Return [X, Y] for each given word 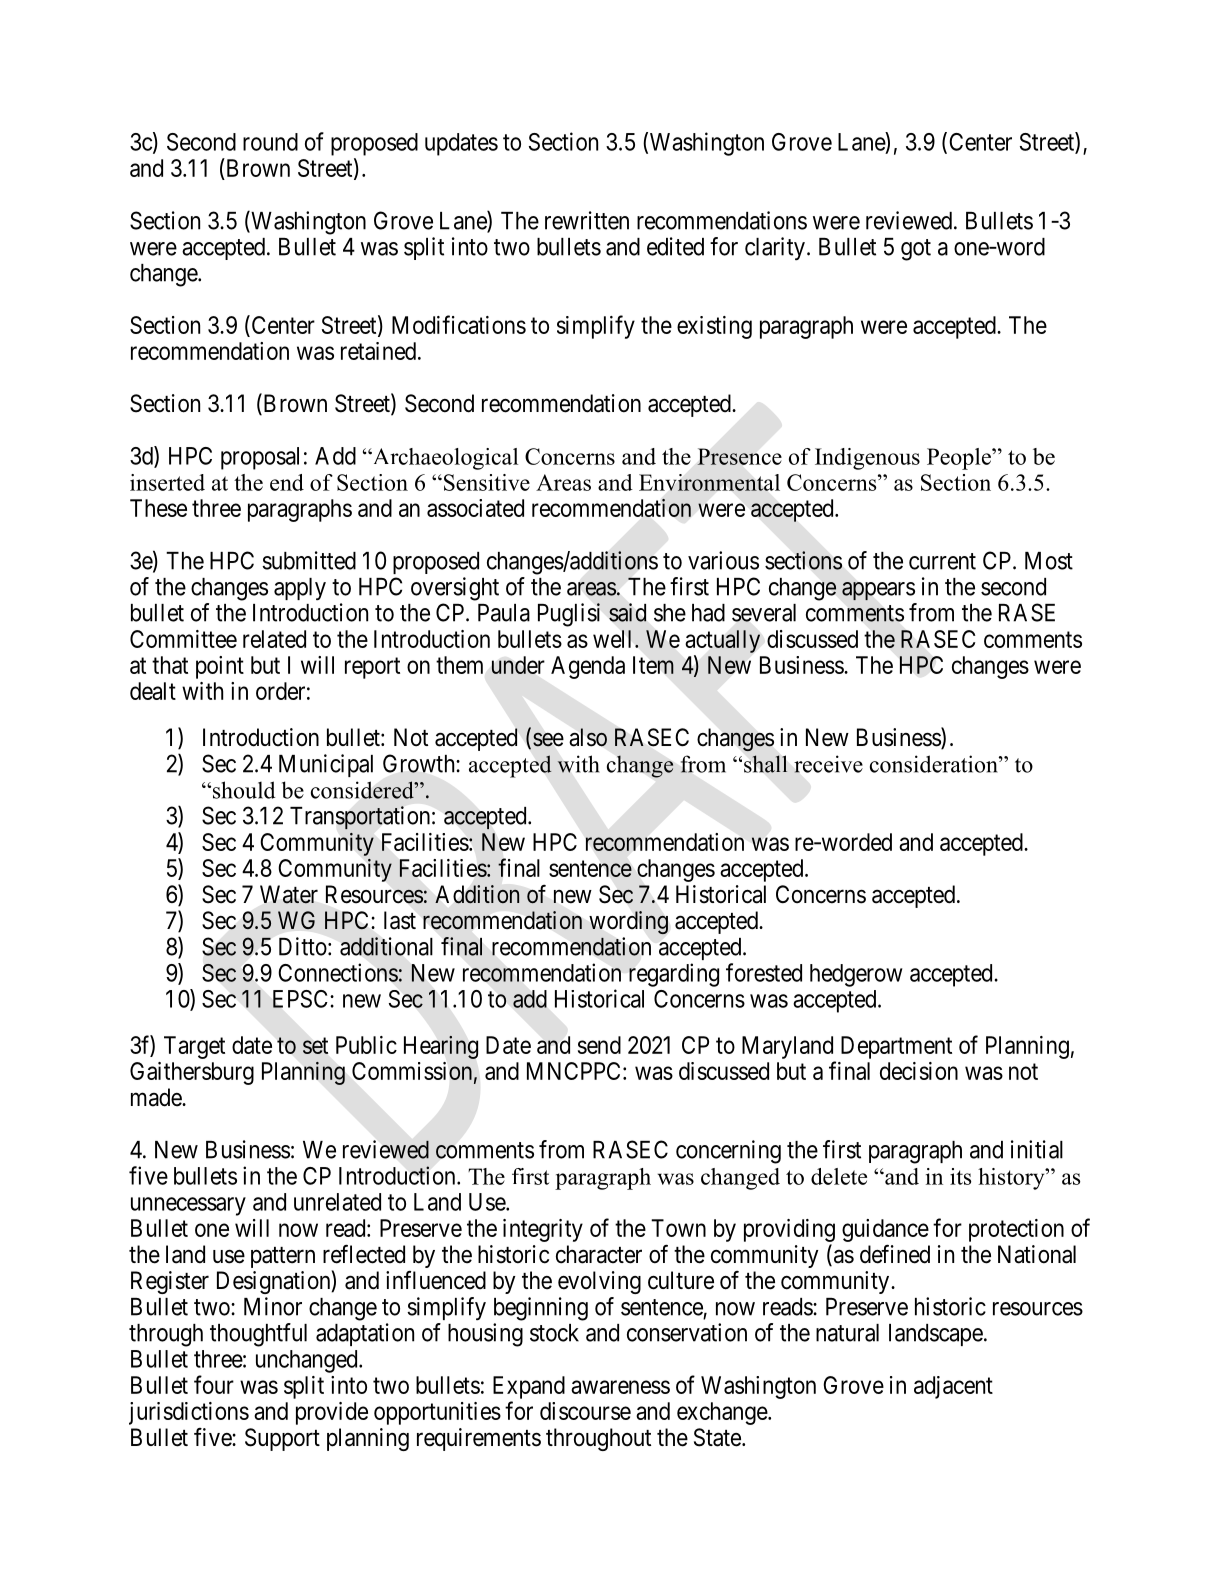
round [270, 142]
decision [919, 1071]
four [214, 1384]
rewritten [587, 220]
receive [828, 764]
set [315, 1045]
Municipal [326, 765]
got [916, 250]
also [588, 737]
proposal [260, 458]
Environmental [709, 482]
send [599, 1045]
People [960, 459]
